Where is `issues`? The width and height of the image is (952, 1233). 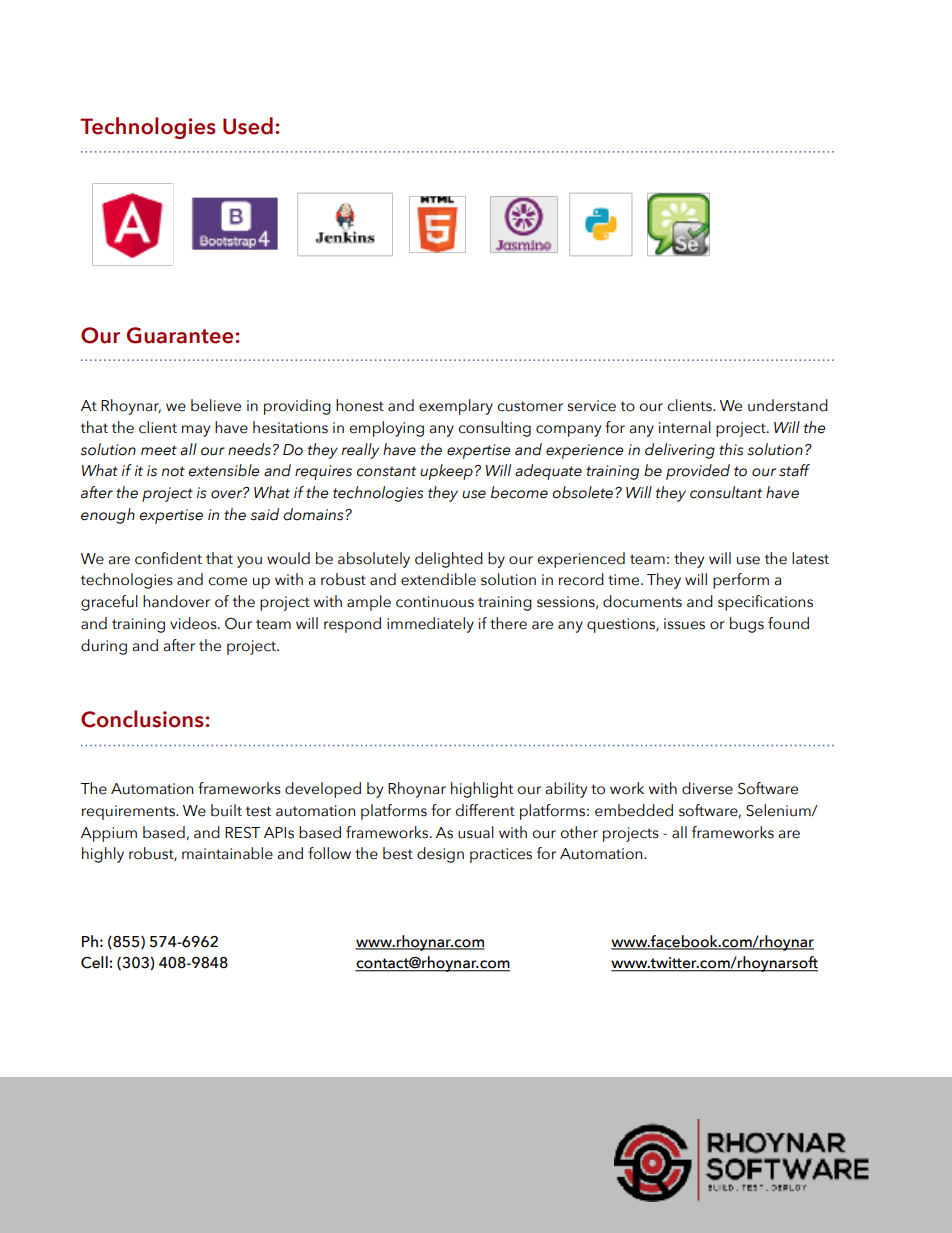 issues is located at coordinates (684, 624).
